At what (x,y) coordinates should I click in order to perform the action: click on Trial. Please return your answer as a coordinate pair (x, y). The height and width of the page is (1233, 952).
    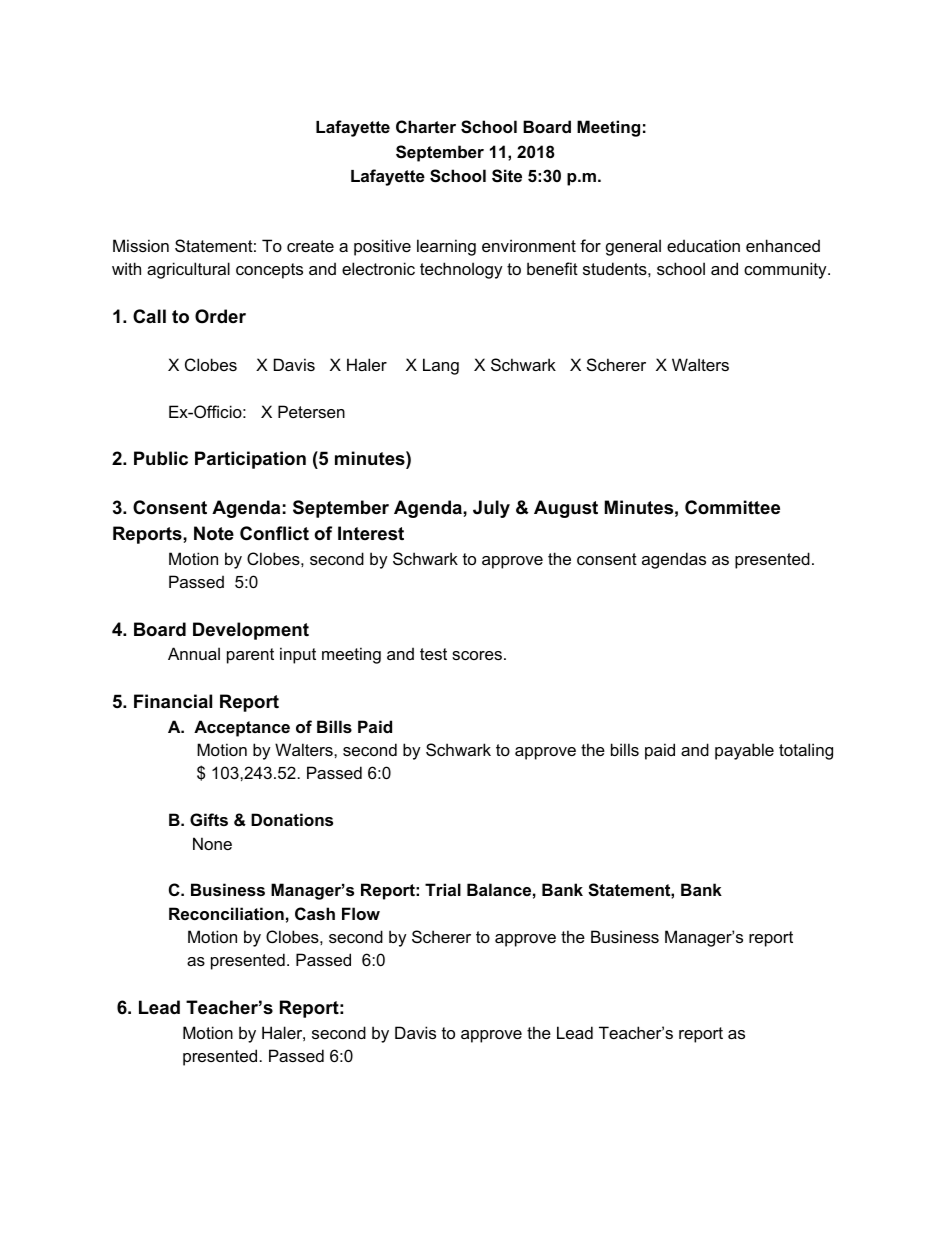
    Looking at the image, I should click on (443, 889).
